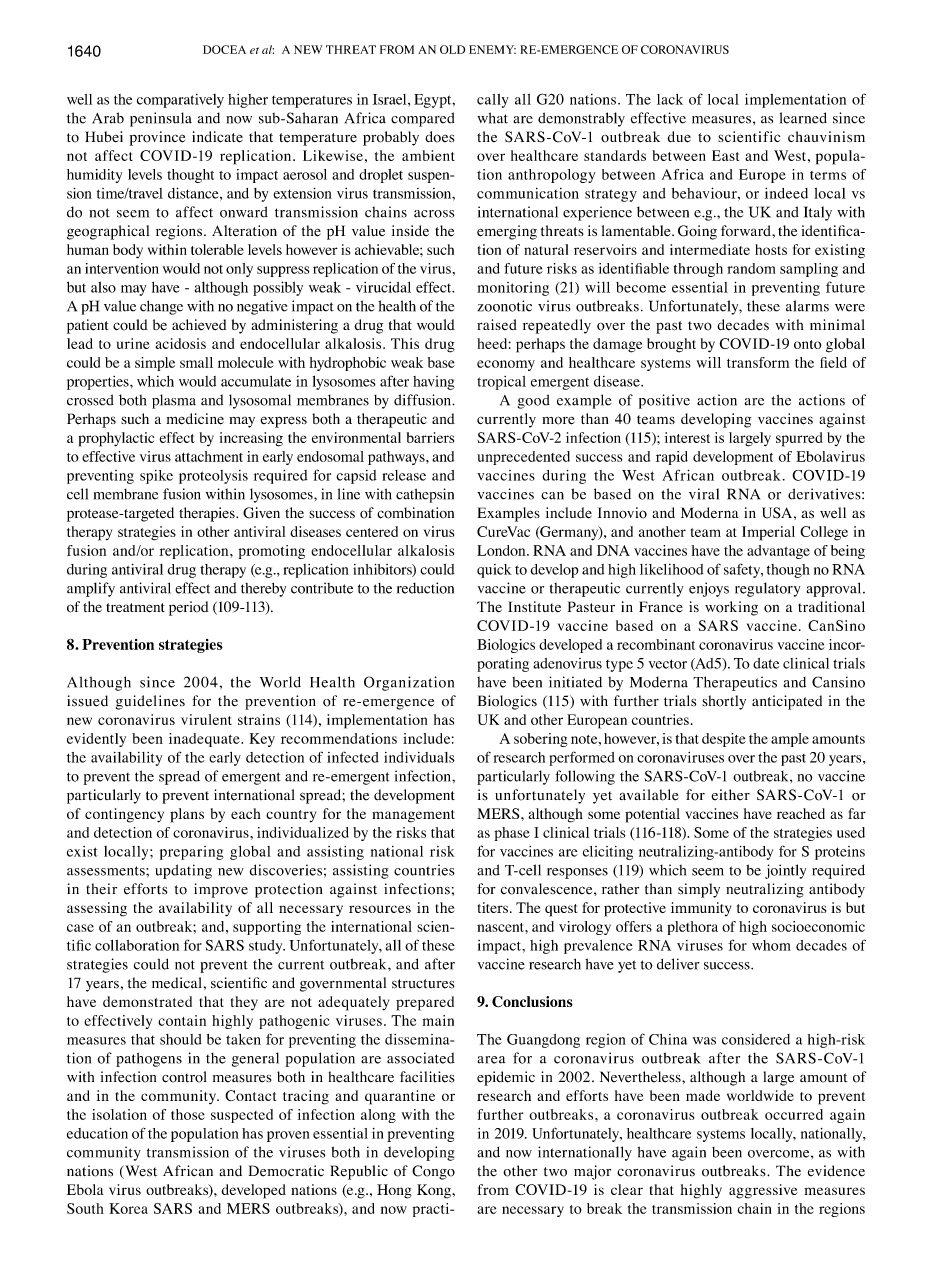 Image resolution: width=932 pixels, height=1288 pixels. Describe the element at coordinates (803, 118) in the screenshot. I see `learned` at that location.
